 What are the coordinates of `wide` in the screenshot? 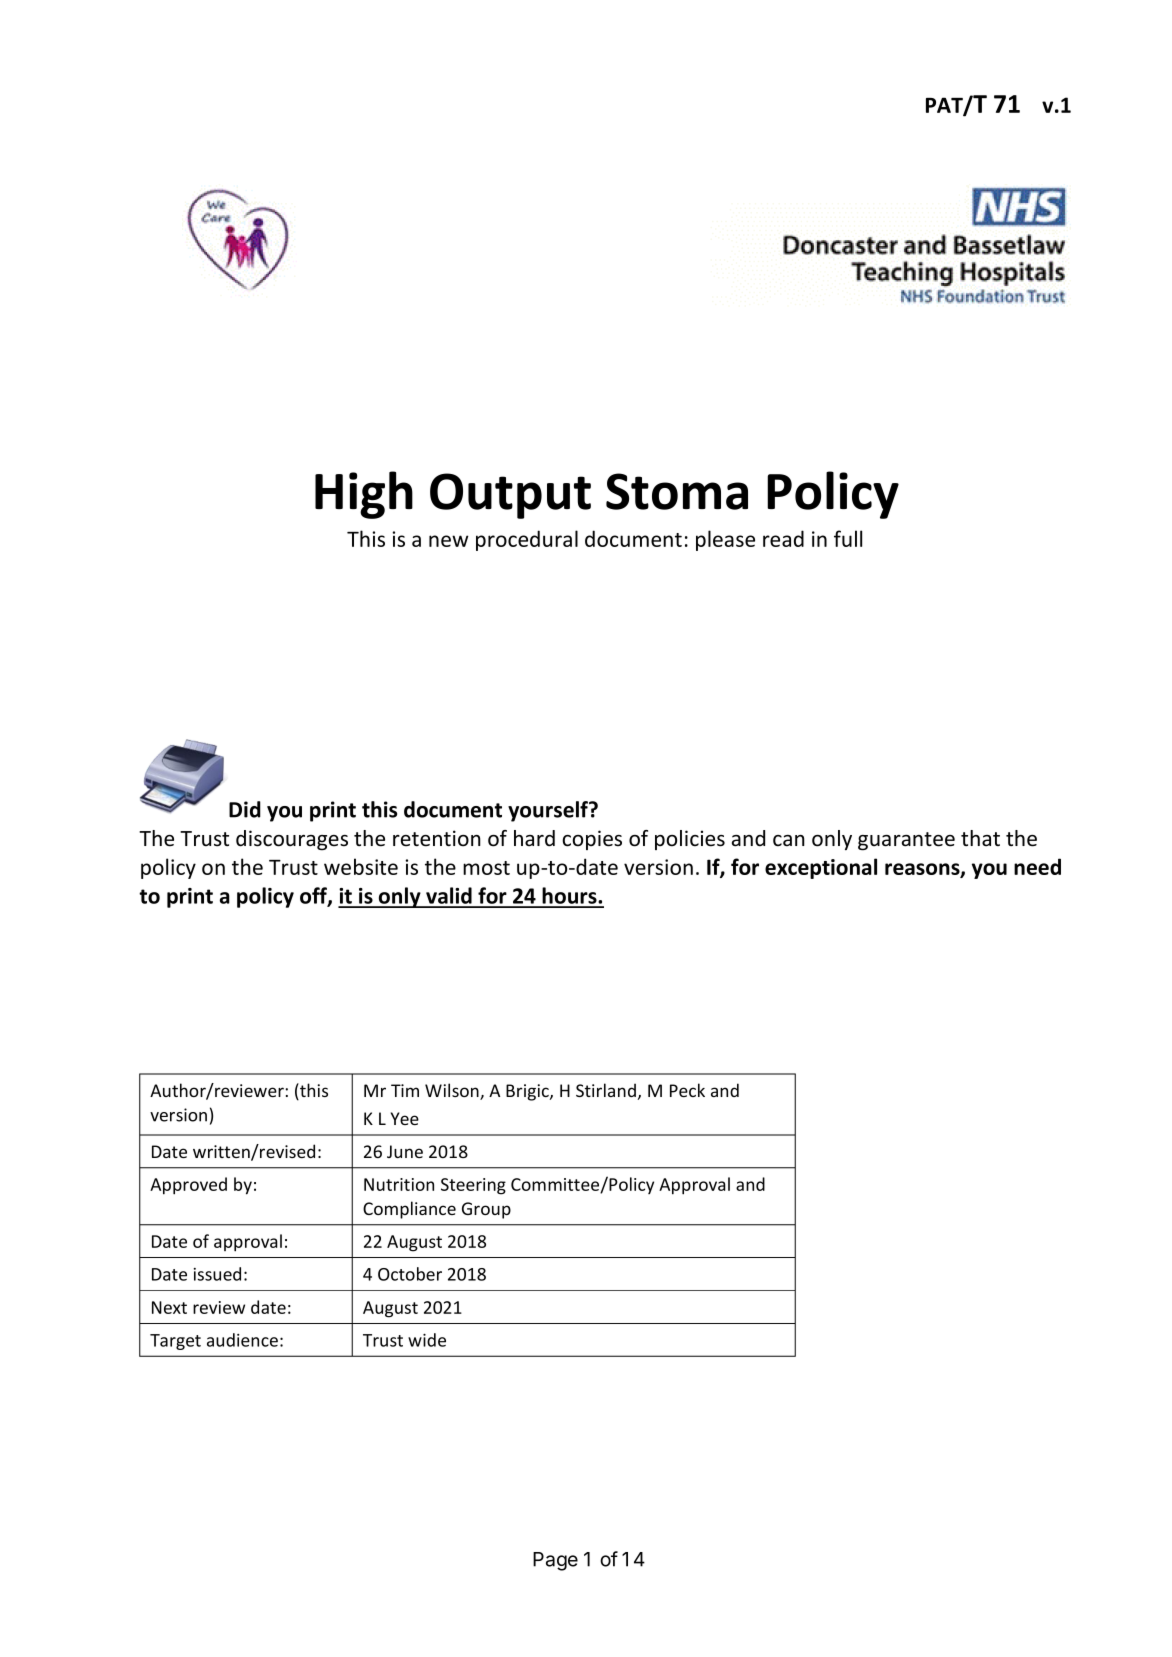 It's located at (427, 1340).
